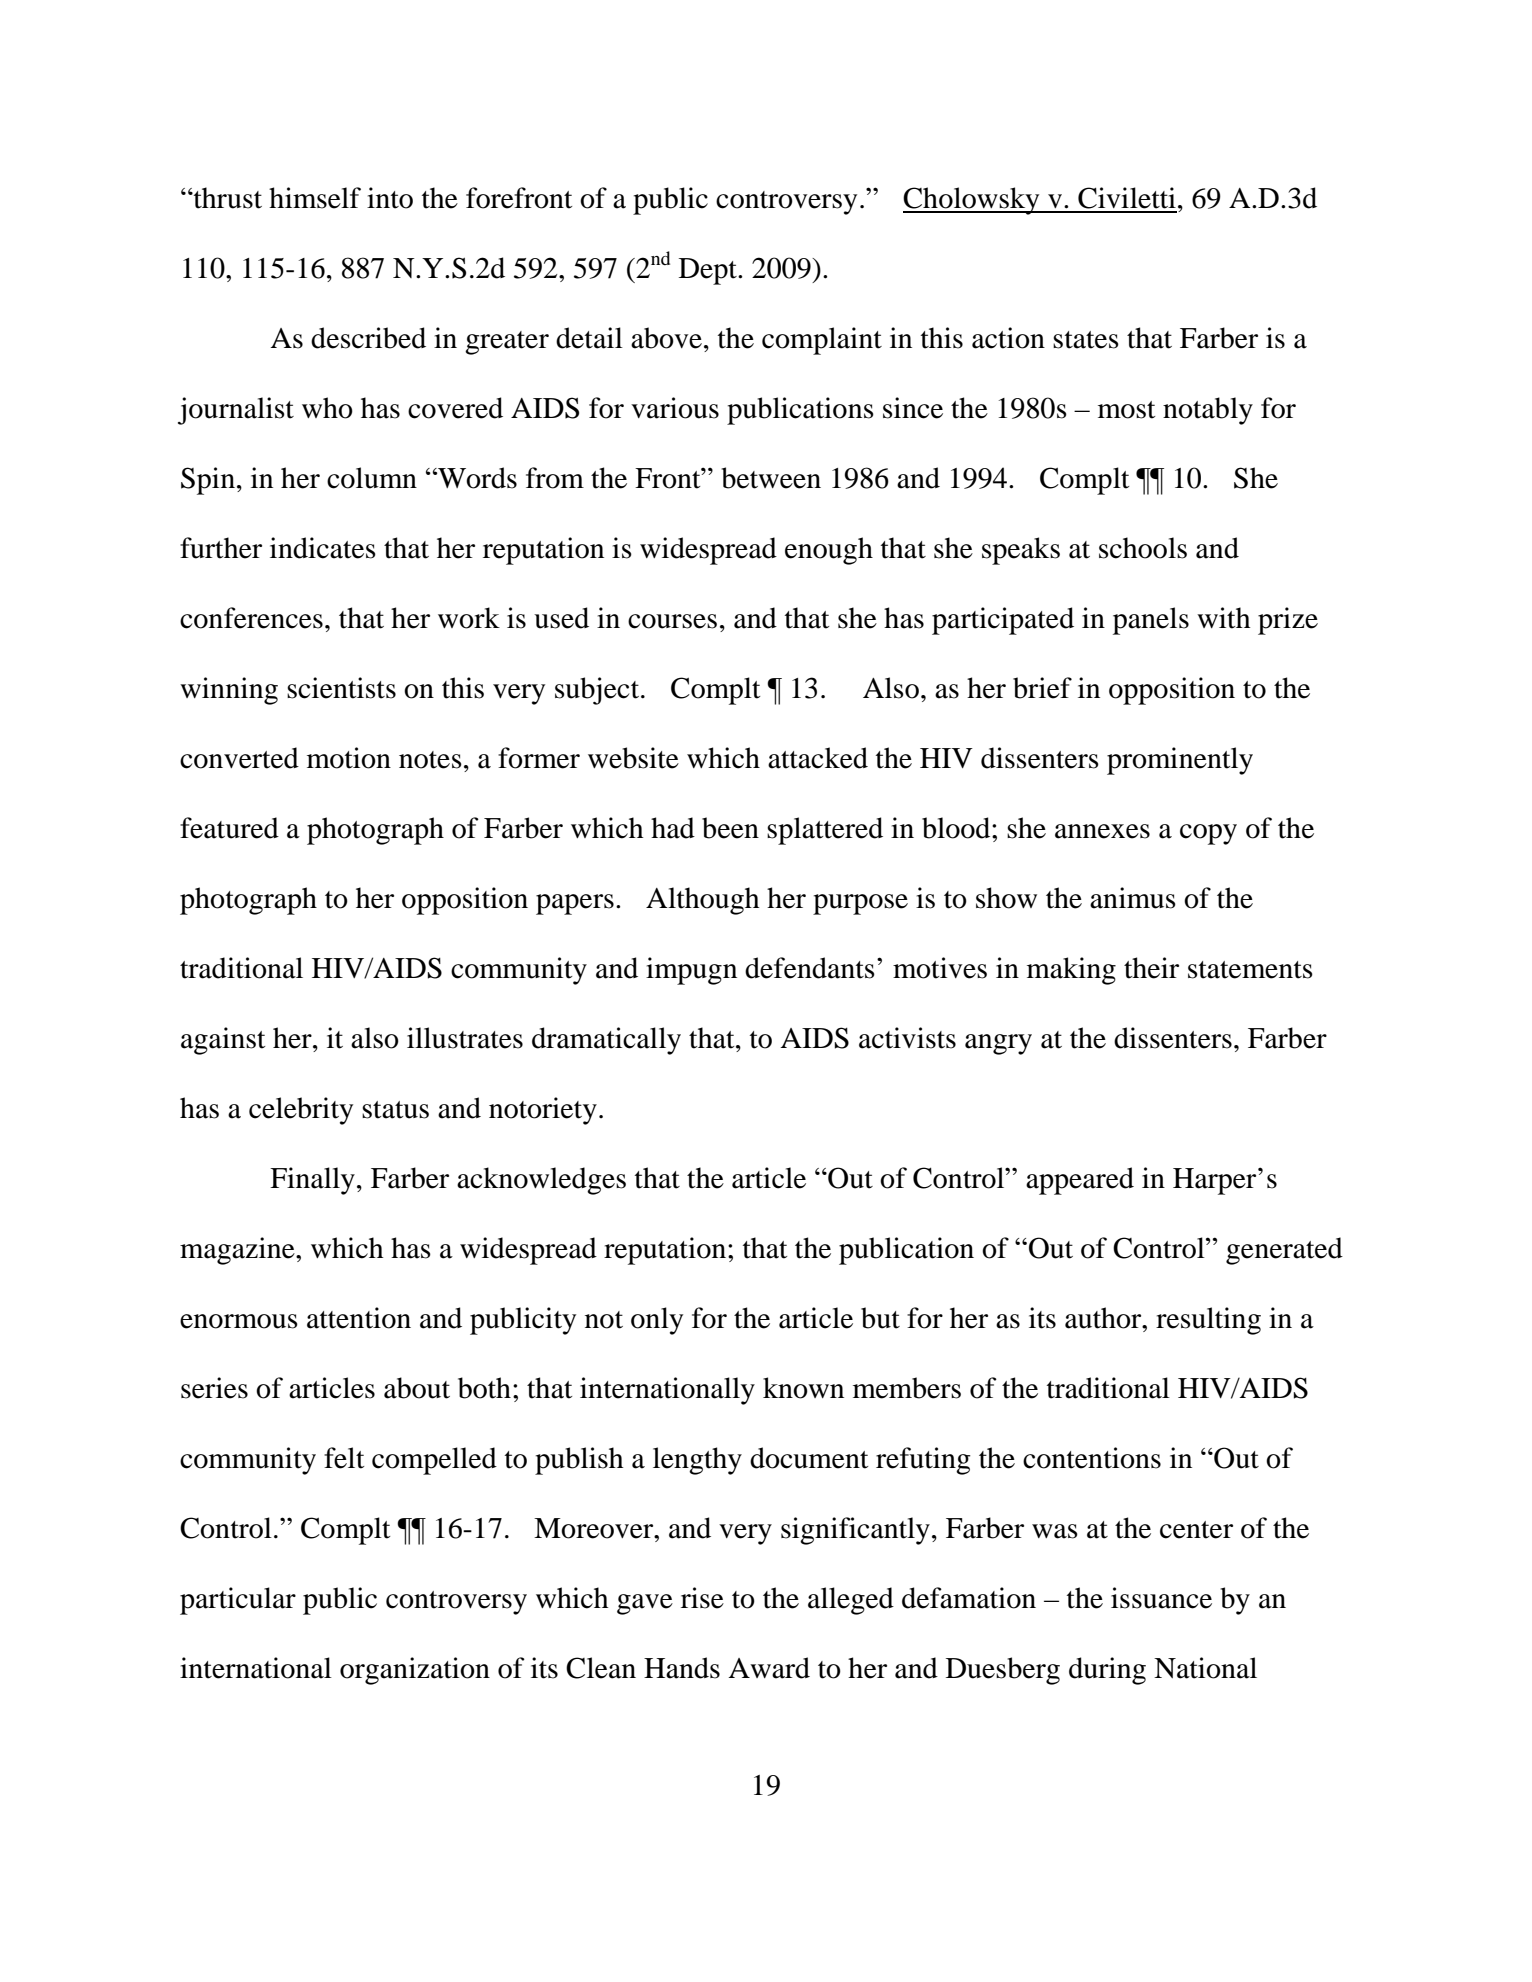 The width and height of the screenshot is (1532, 1982). Describe the element at coordinates (1151, 968) in the screenshot. I see `their` at that location.
